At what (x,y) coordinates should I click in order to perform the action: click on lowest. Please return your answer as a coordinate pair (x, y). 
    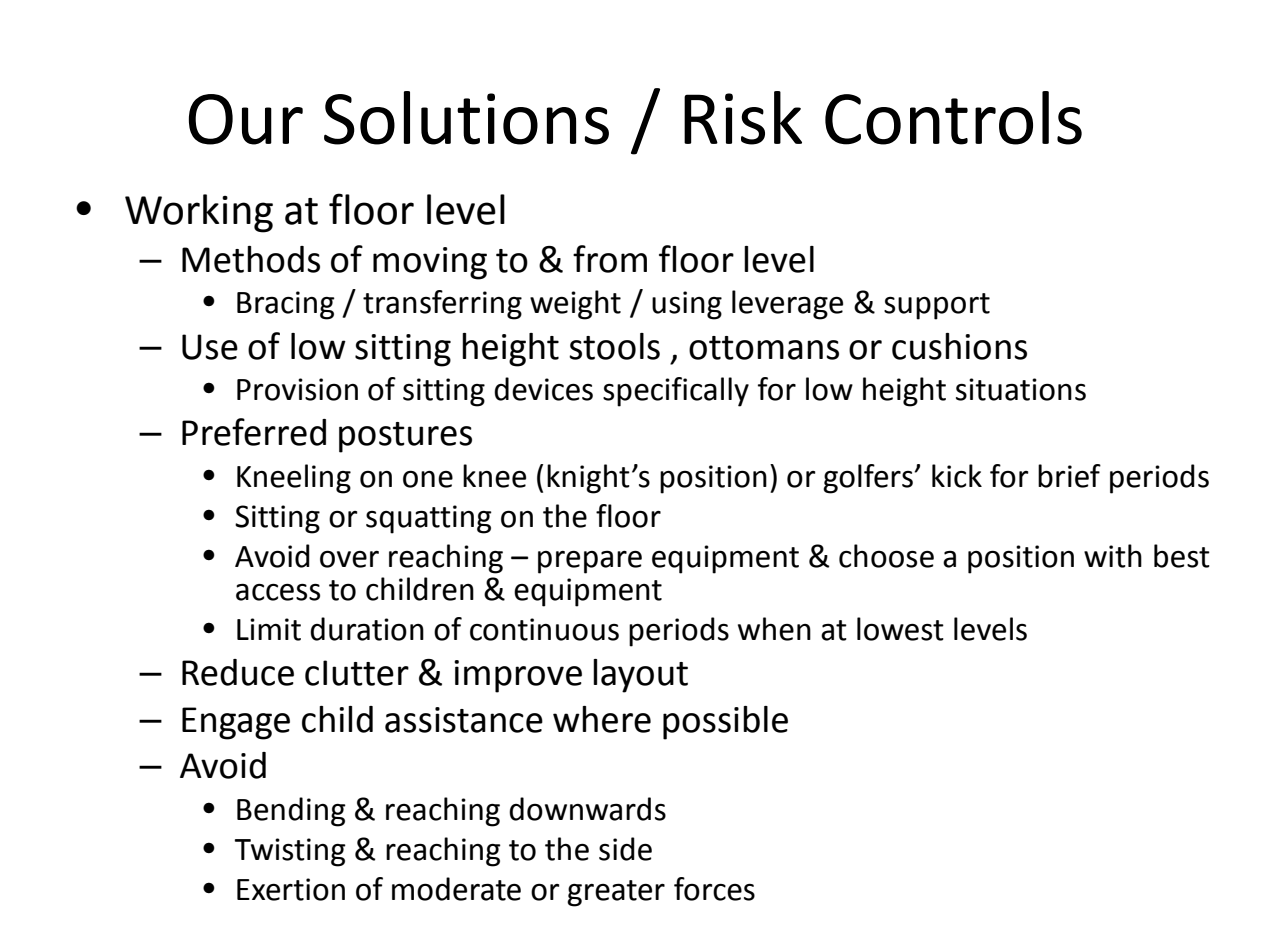
    Looking at the image, I should click on (900, 629).
